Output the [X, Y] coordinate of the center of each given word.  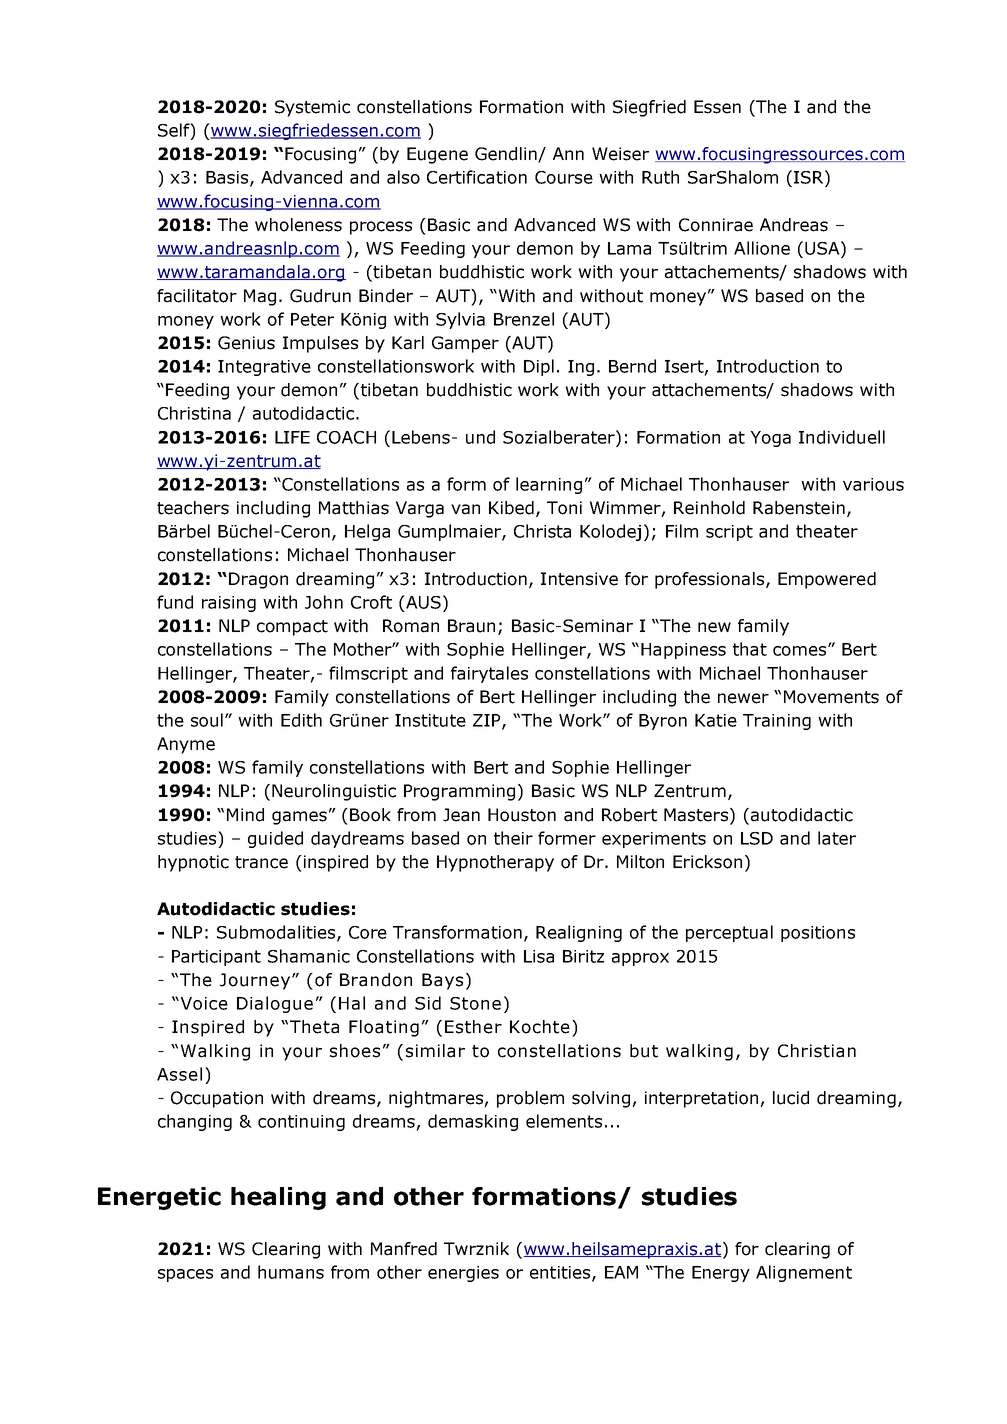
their [513, 838]
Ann [568, 153]
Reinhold [709, 508]
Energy [721, 1274]
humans [291, 1272]
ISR [810, 177]
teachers [193, 508]
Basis [228, 178]
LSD [757, 838]
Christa [542, 531]
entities [561, 1273]
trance [261, 862]
